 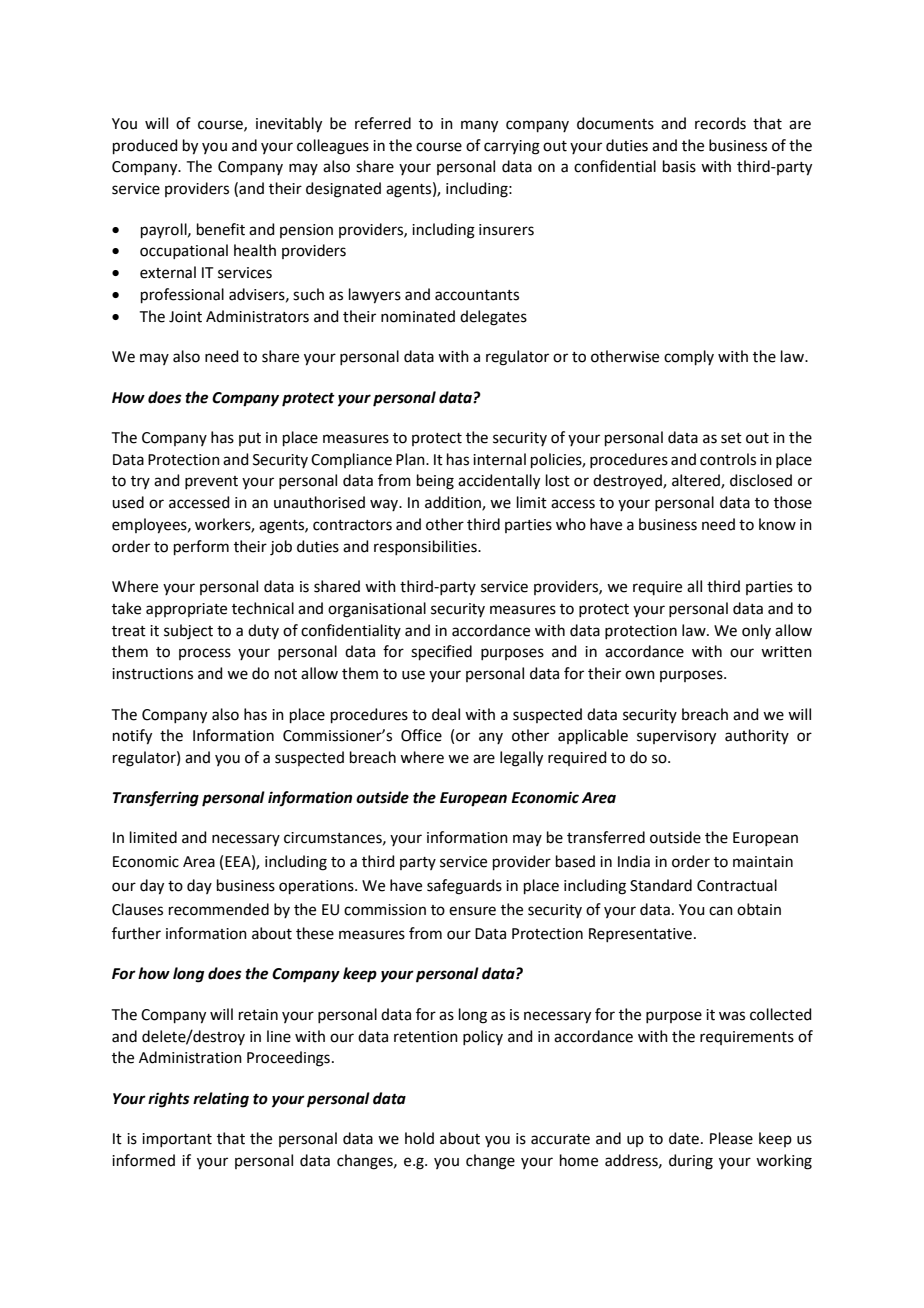 What do you see at coordinates (177, 1140) in the screenshot?
I see `important` at bounding box center [177, 1140].
